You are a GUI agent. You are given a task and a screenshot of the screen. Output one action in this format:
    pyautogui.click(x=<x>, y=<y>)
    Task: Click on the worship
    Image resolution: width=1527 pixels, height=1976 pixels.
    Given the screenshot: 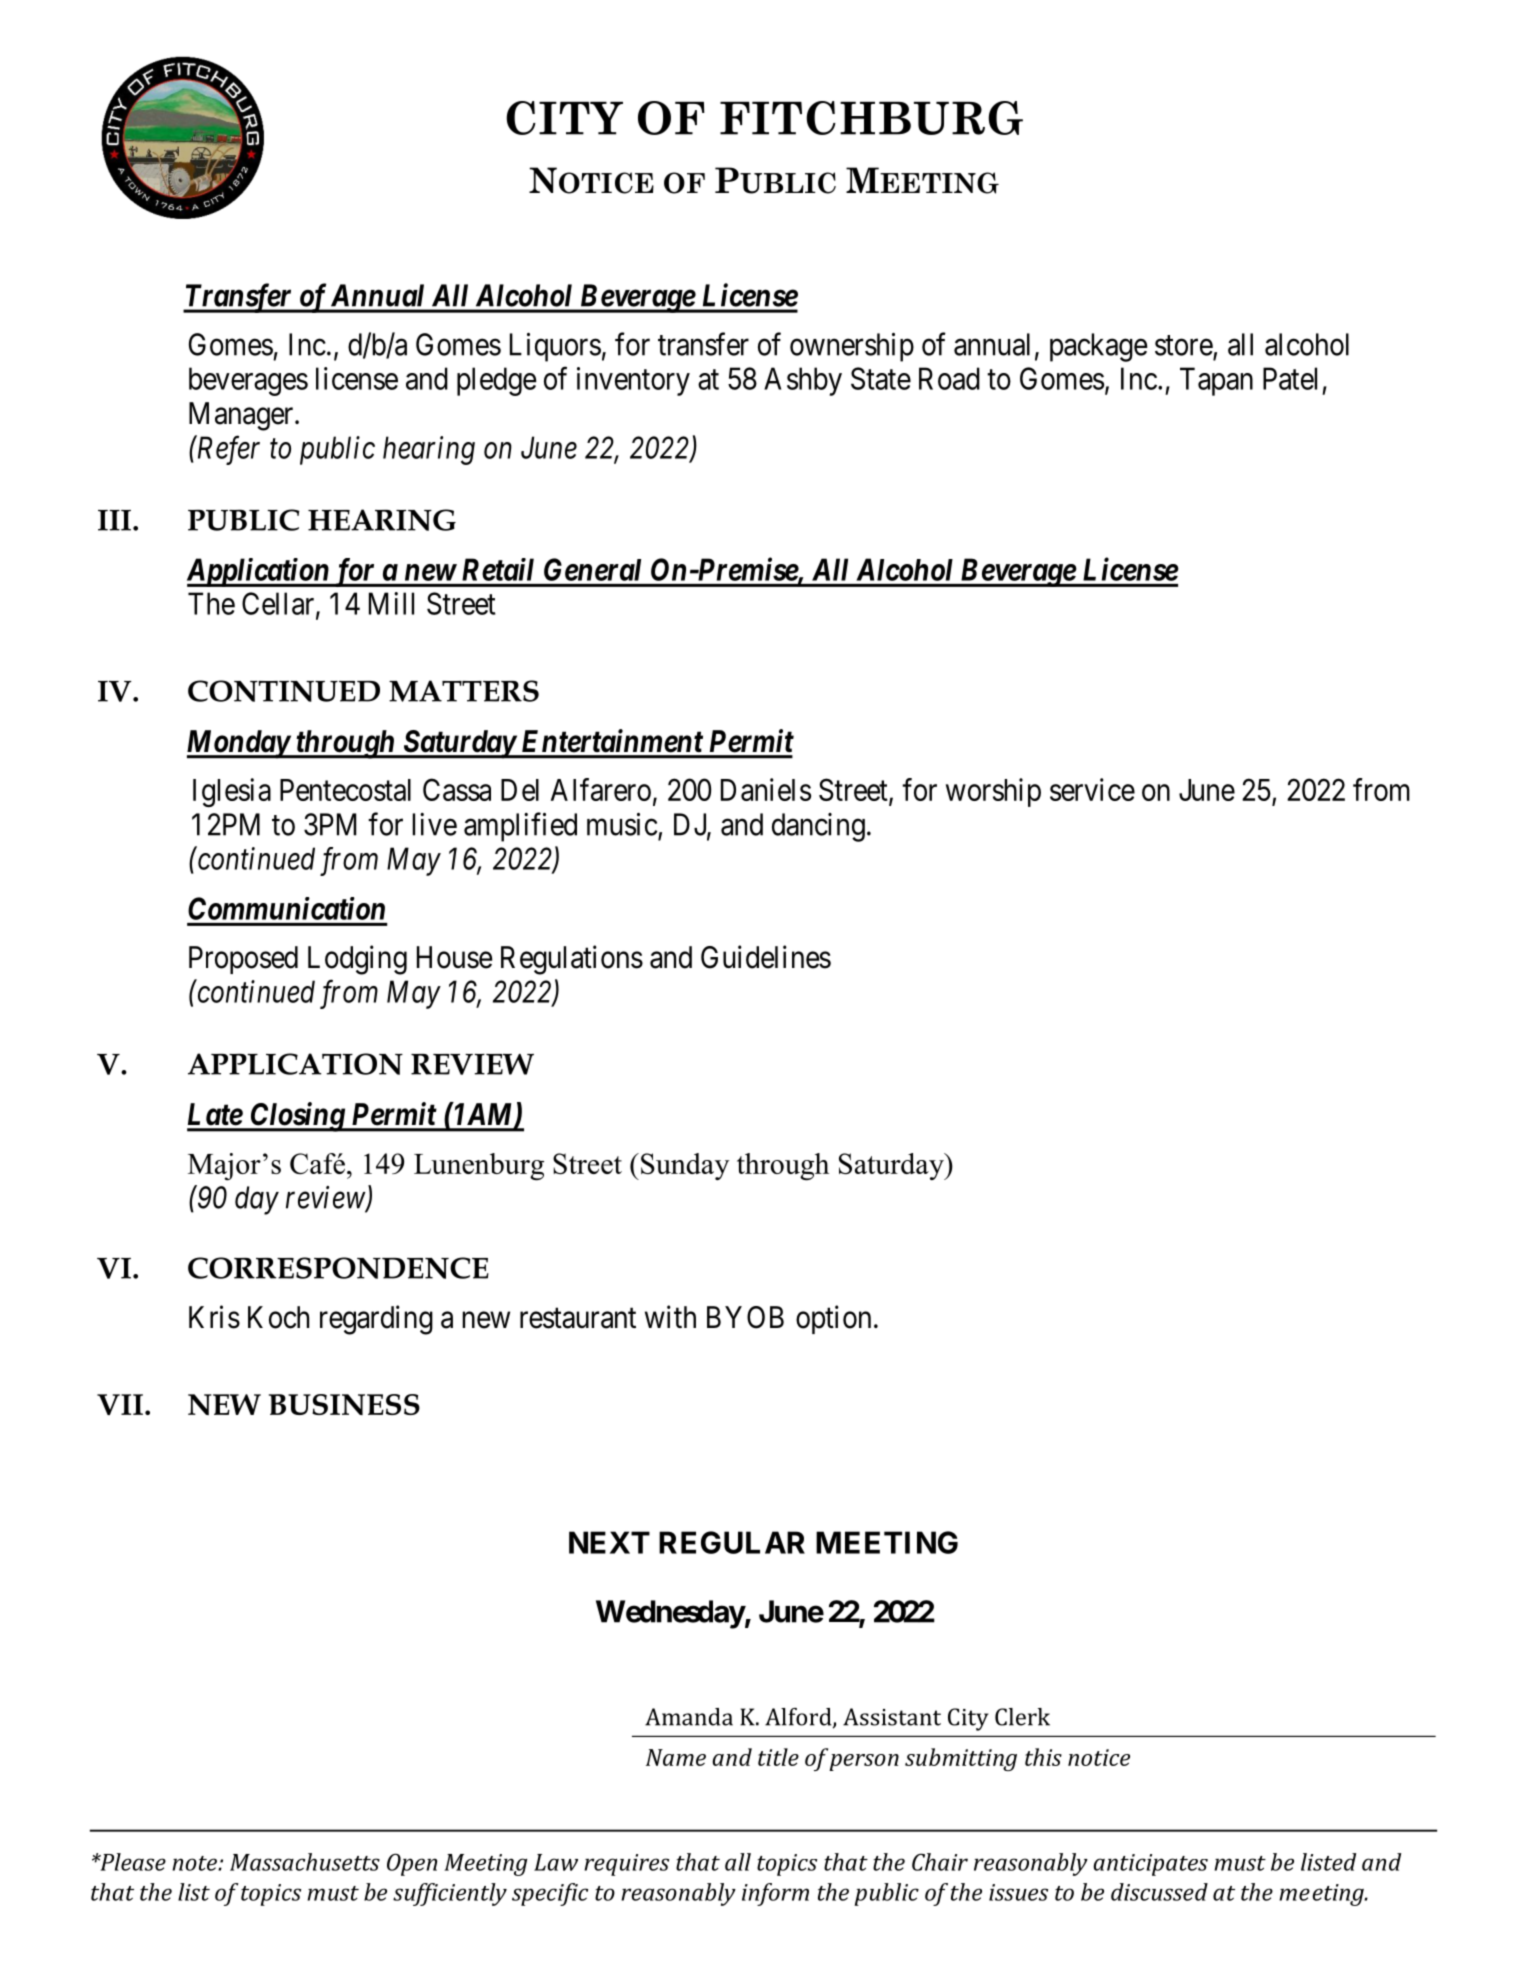 What is the action you would take?
    pyautogui.click(x=993, y=792)
